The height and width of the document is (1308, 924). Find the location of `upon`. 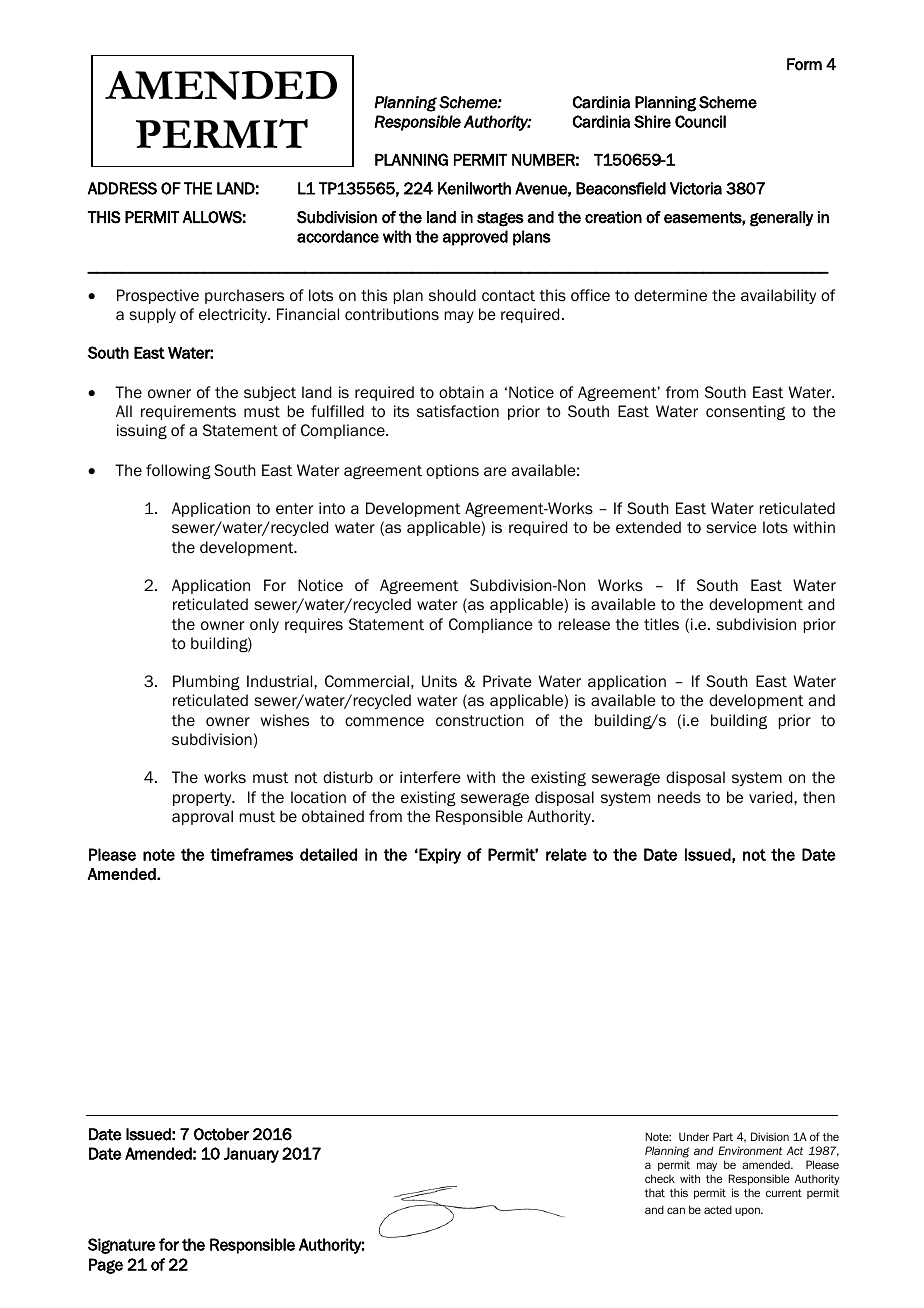

upon is located at coordinates (748, 1211).
